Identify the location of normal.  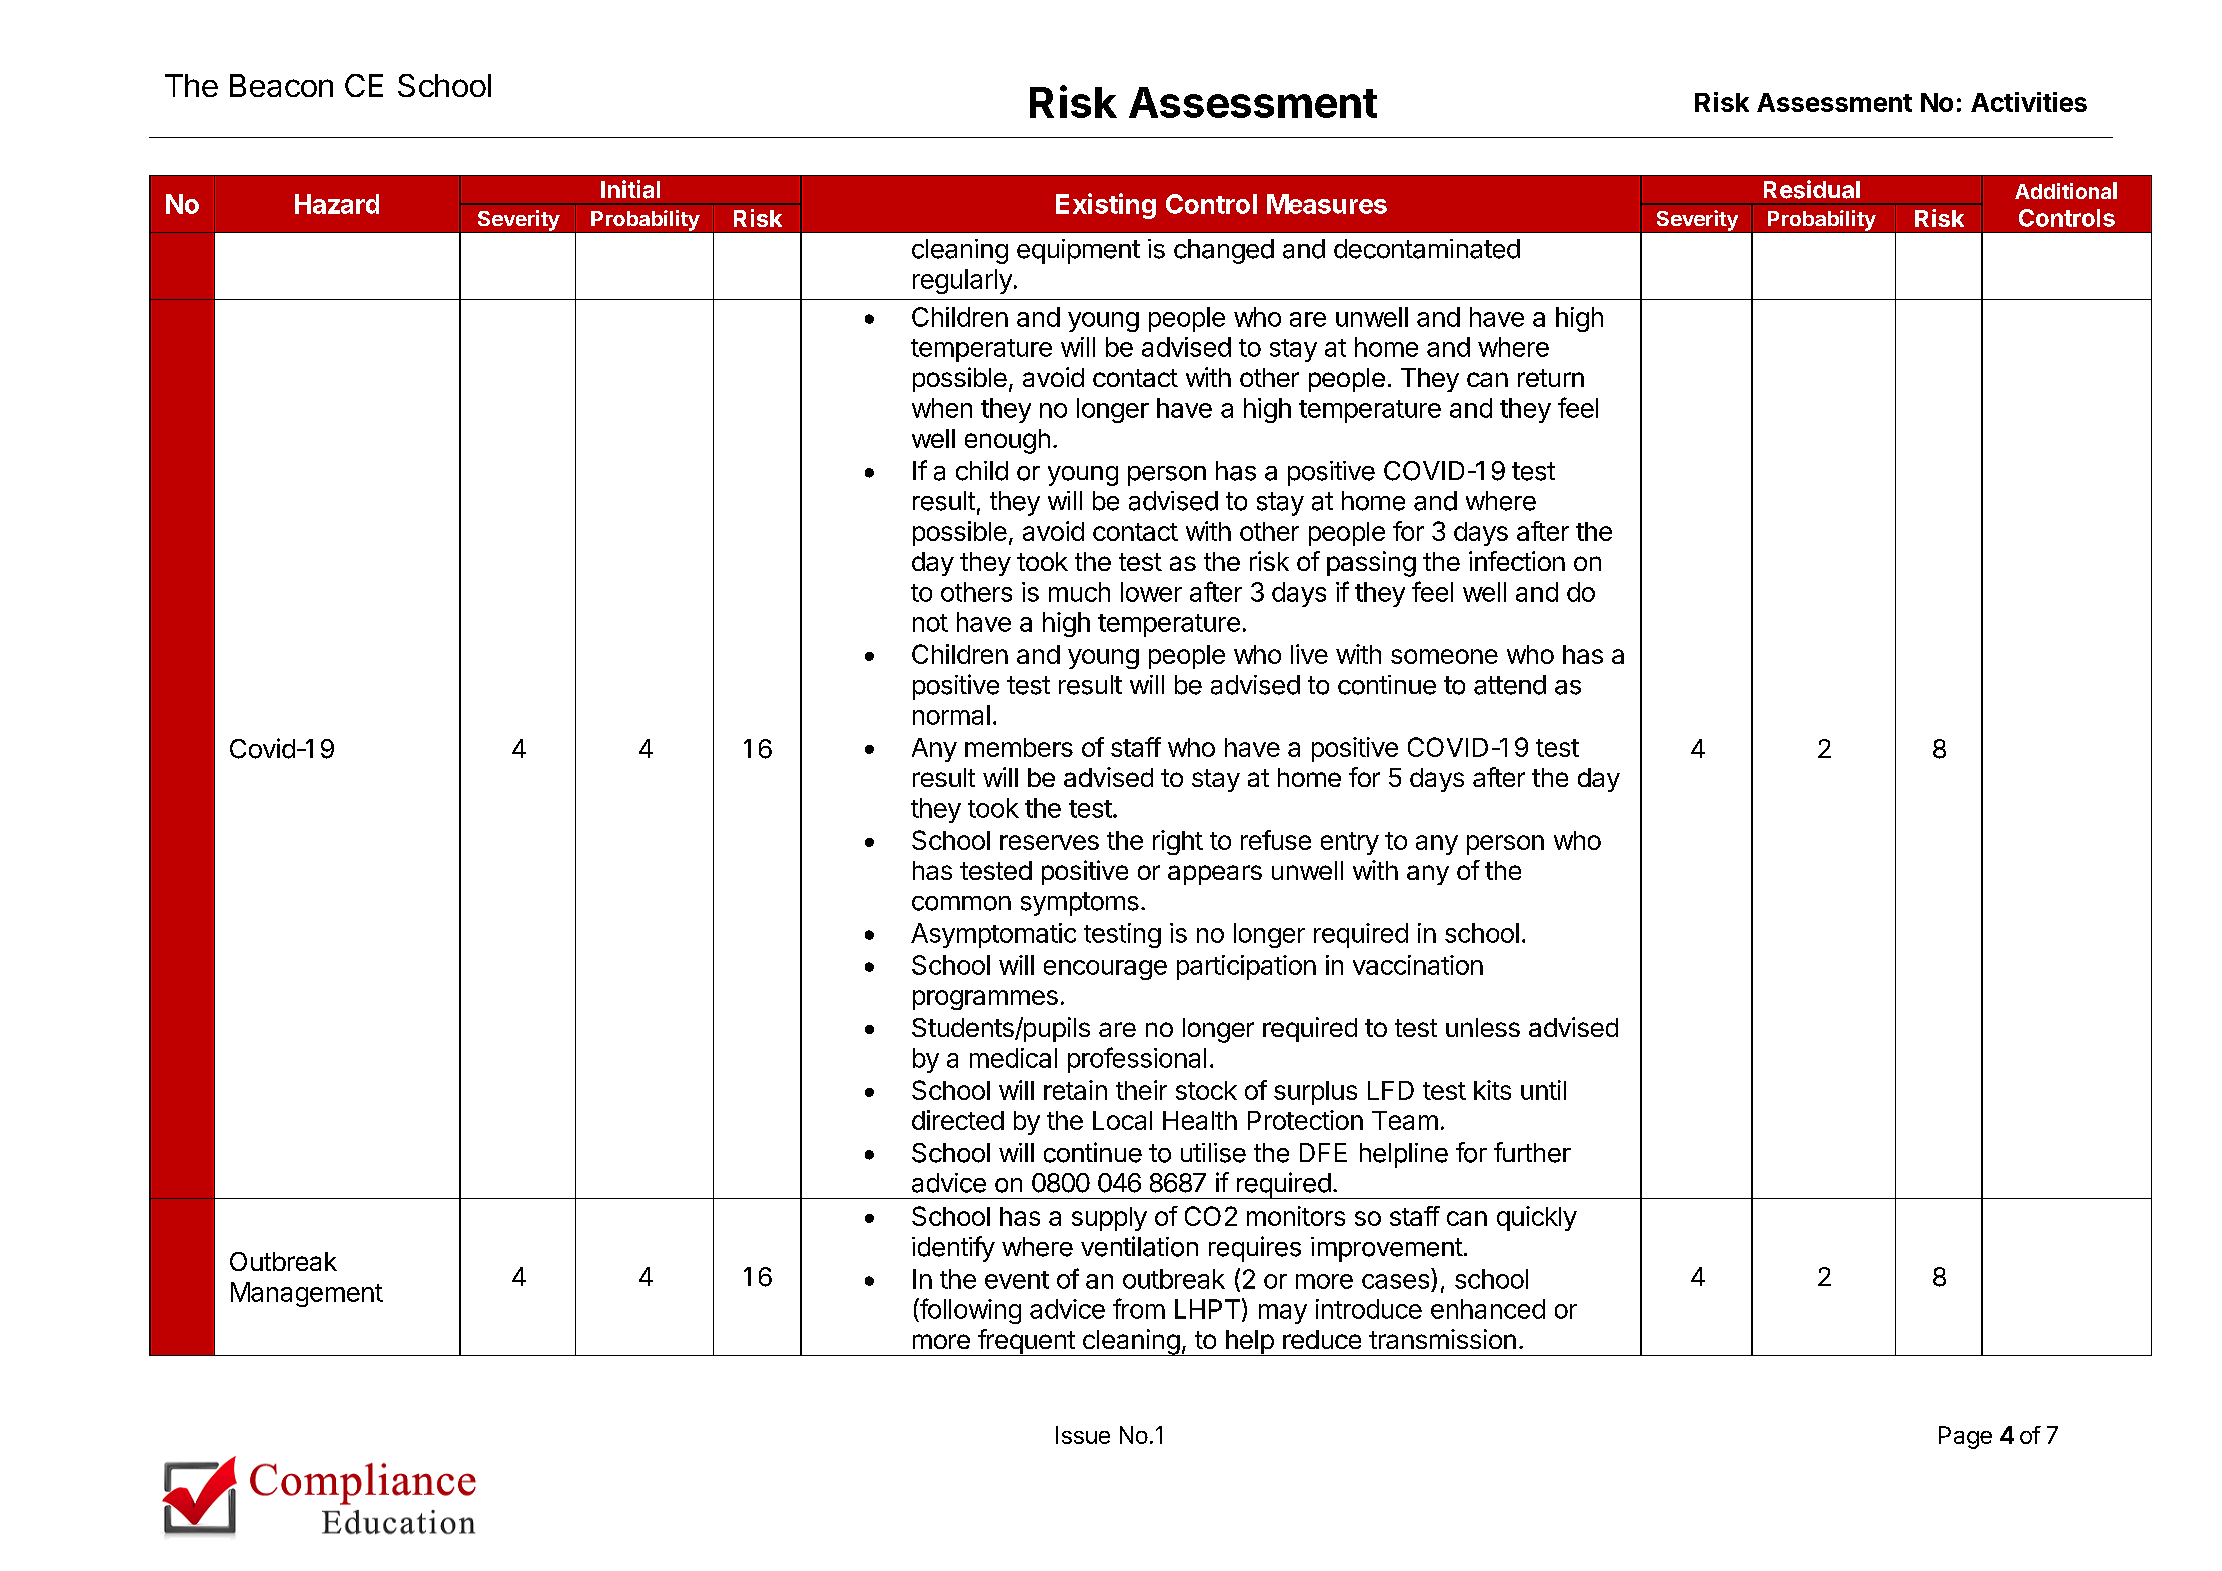
(951, 715).
